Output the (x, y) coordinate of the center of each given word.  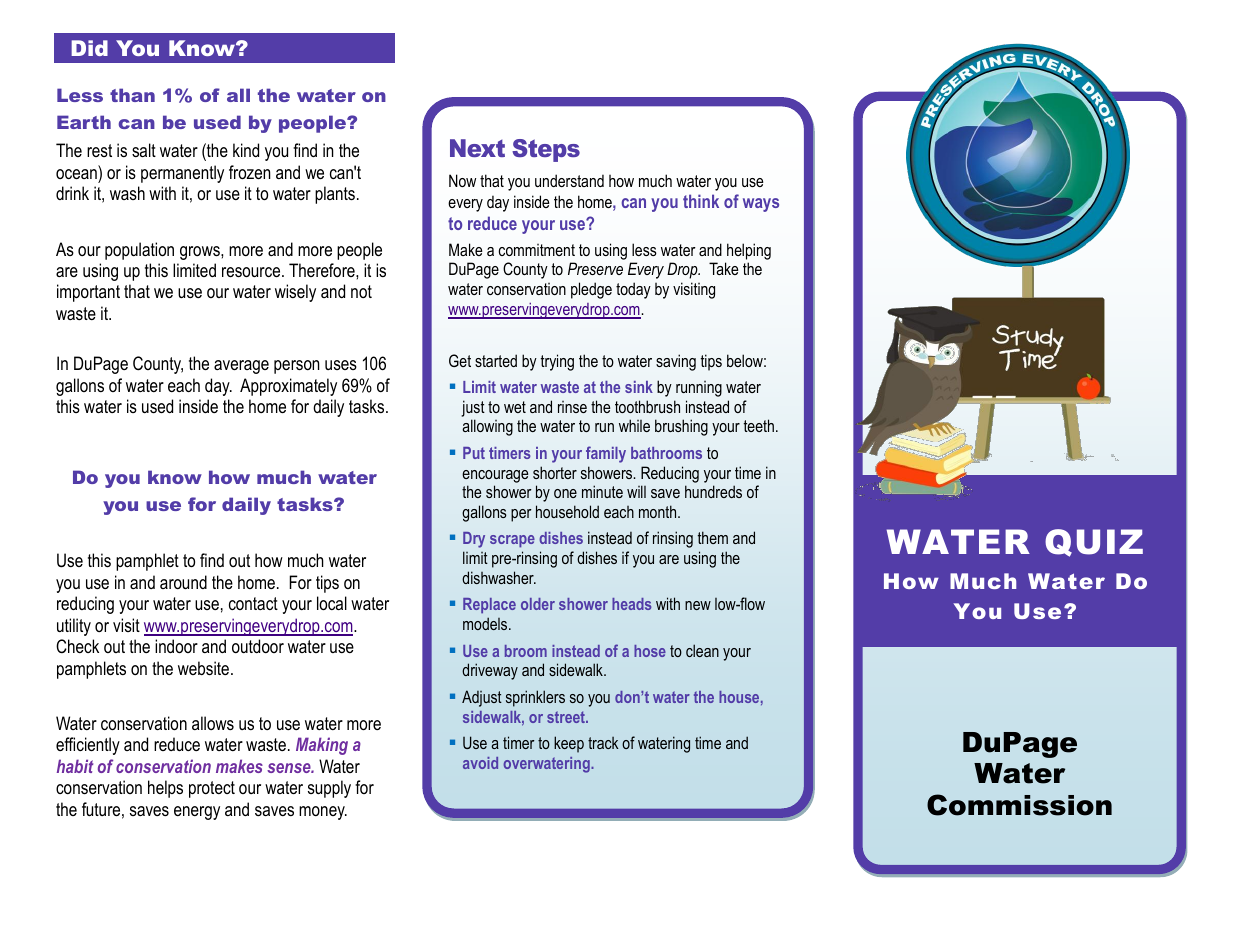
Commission (1019, 805)
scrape (512, 541)
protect (212, 789)
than (132, 95)
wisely (295, 293)
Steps (546, 150)
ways (761, 205)
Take (724, 268)
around (183, 582)
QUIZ (1094, 543)
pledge (591, 290)
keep (569, 744)
